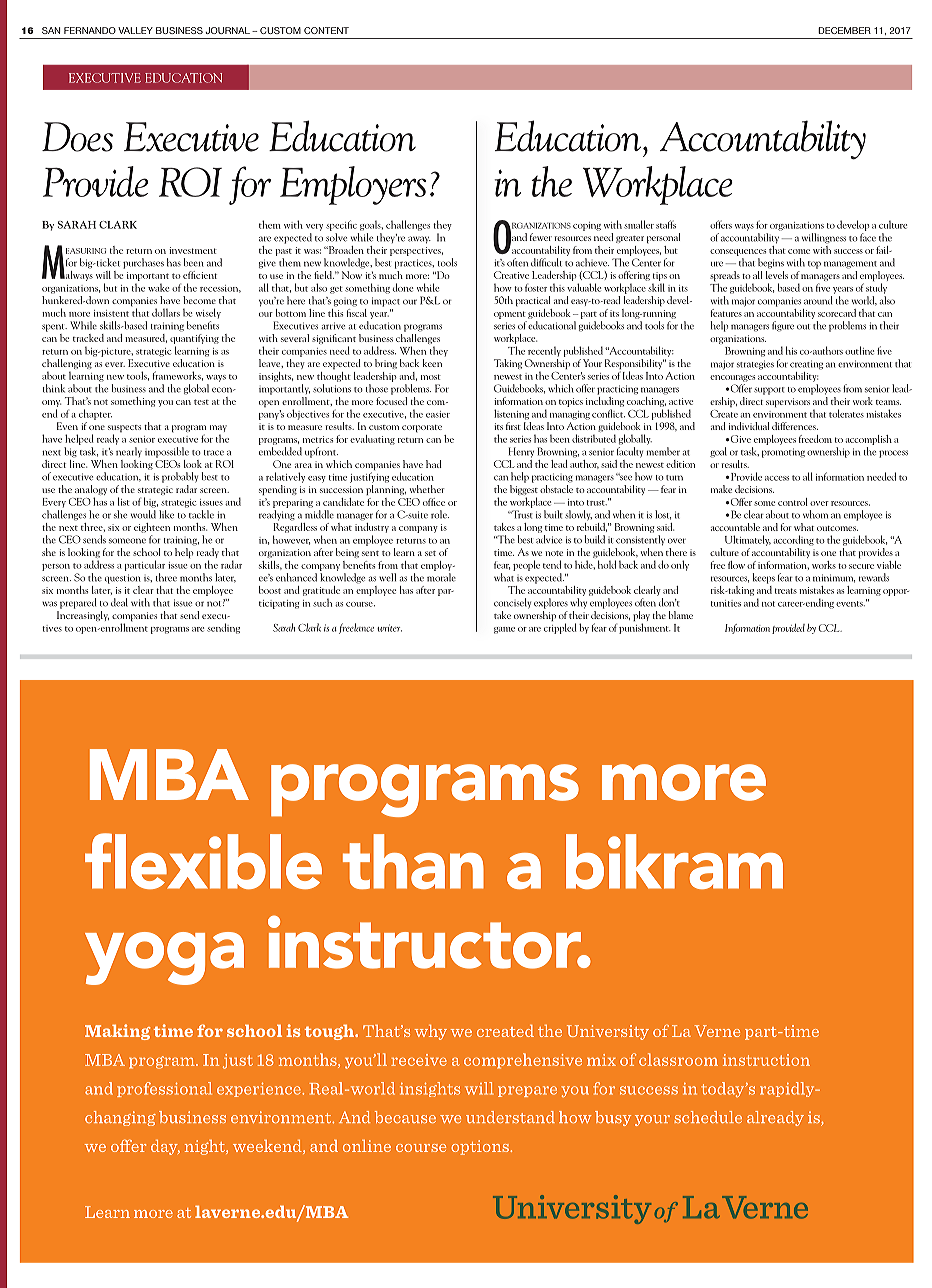 The width and height of the screenshot is (932, 1288). What do you see at coordinates (441, 577) in the screenshot?
I see `morale` at bounding box center [441, 577].
